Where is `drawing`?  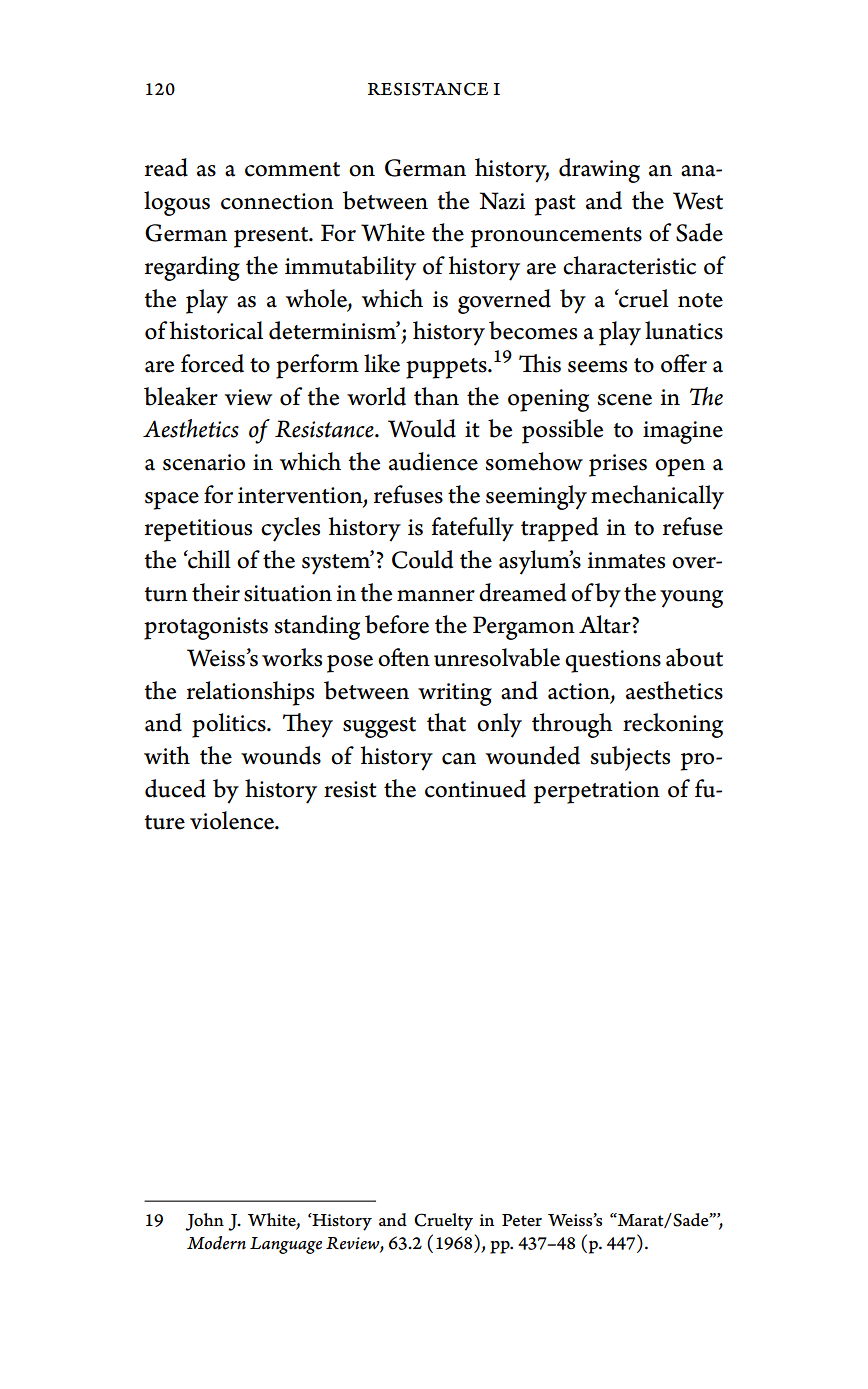
drawing is located at coordinates (599, 170).
